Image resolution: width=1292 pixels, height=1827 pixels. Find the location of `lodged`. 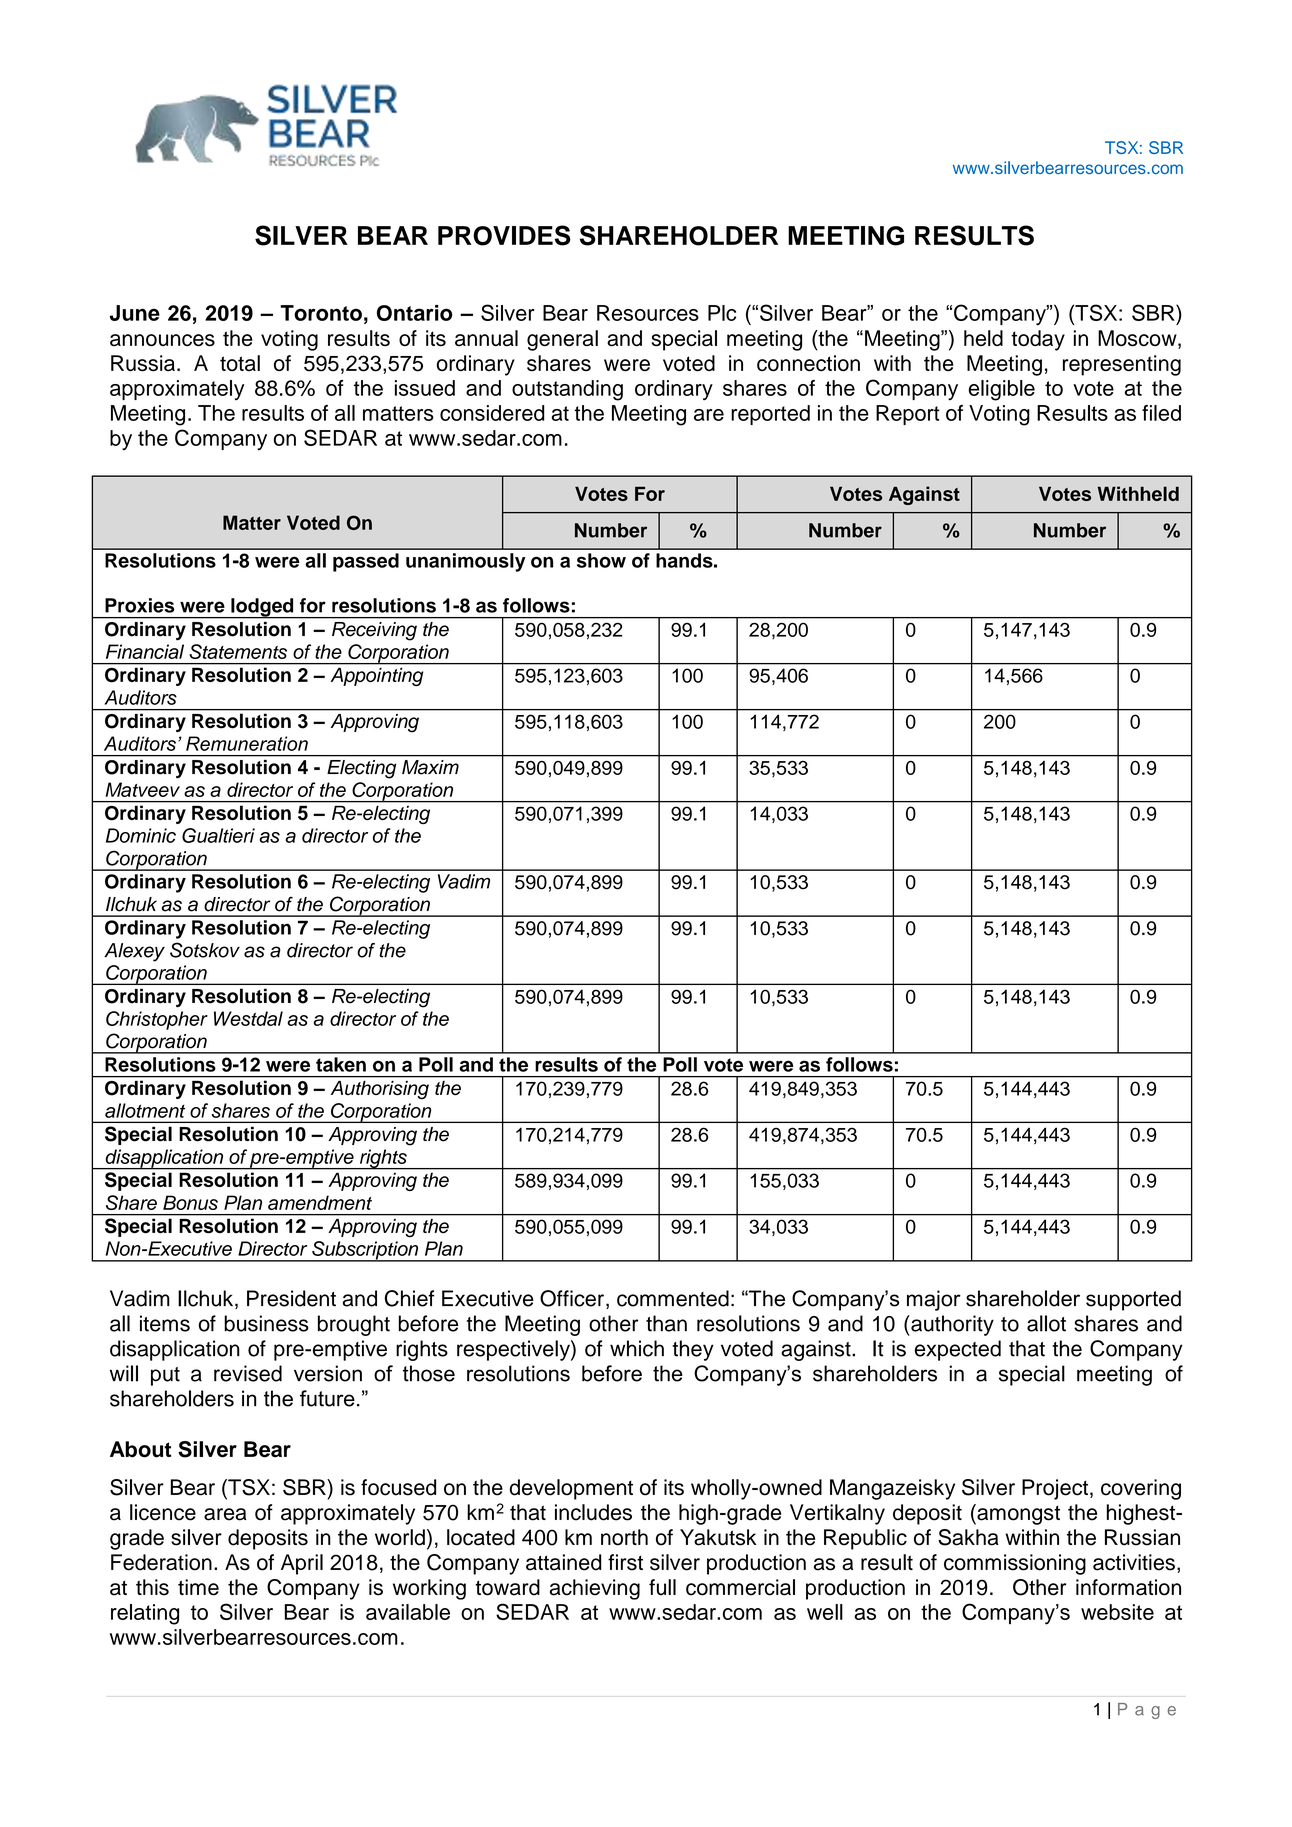

lodged is located at coordinates (262, 608).
